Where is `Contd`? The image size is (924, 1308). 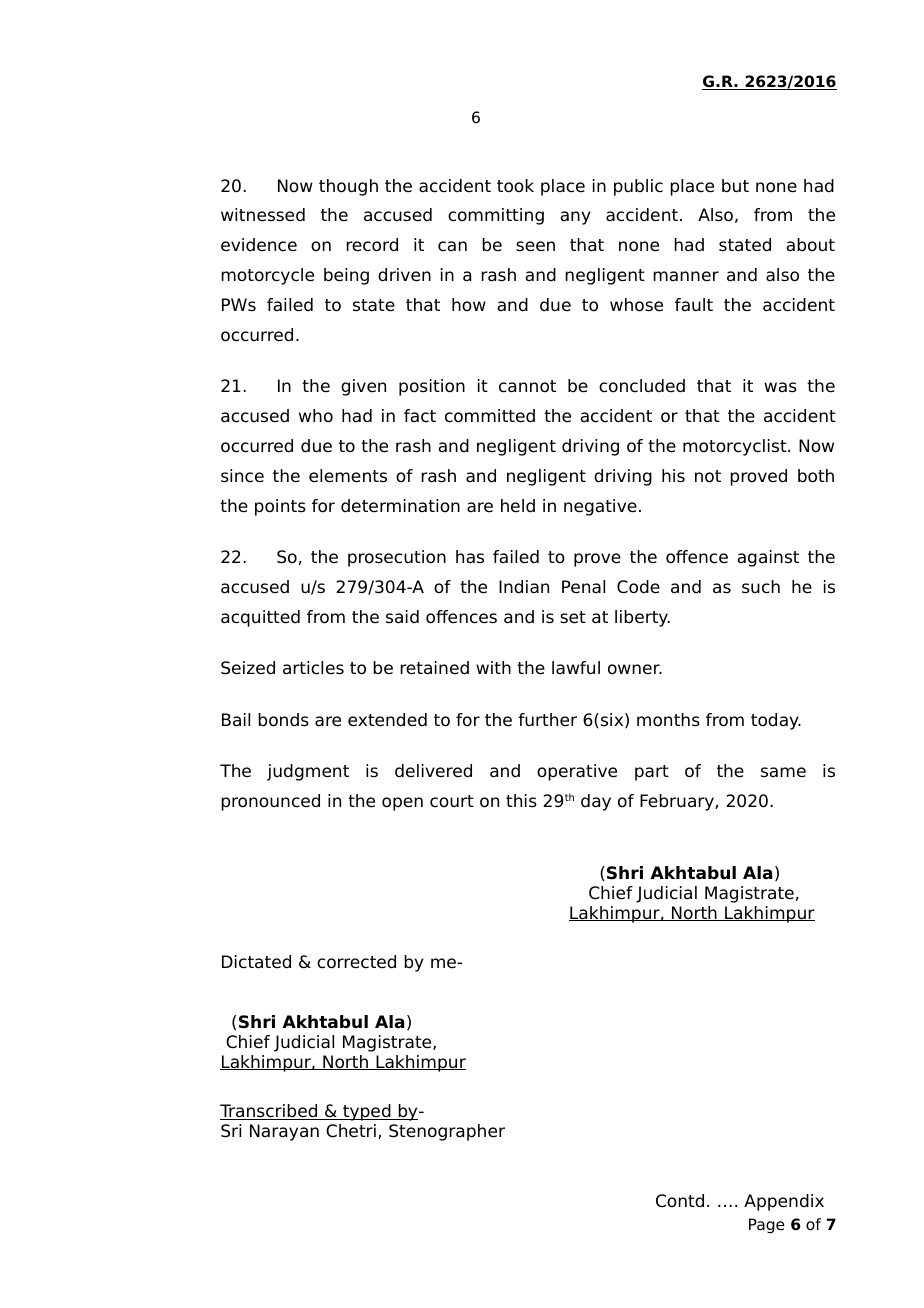
Contd is located at coordinates (680, 1201).
